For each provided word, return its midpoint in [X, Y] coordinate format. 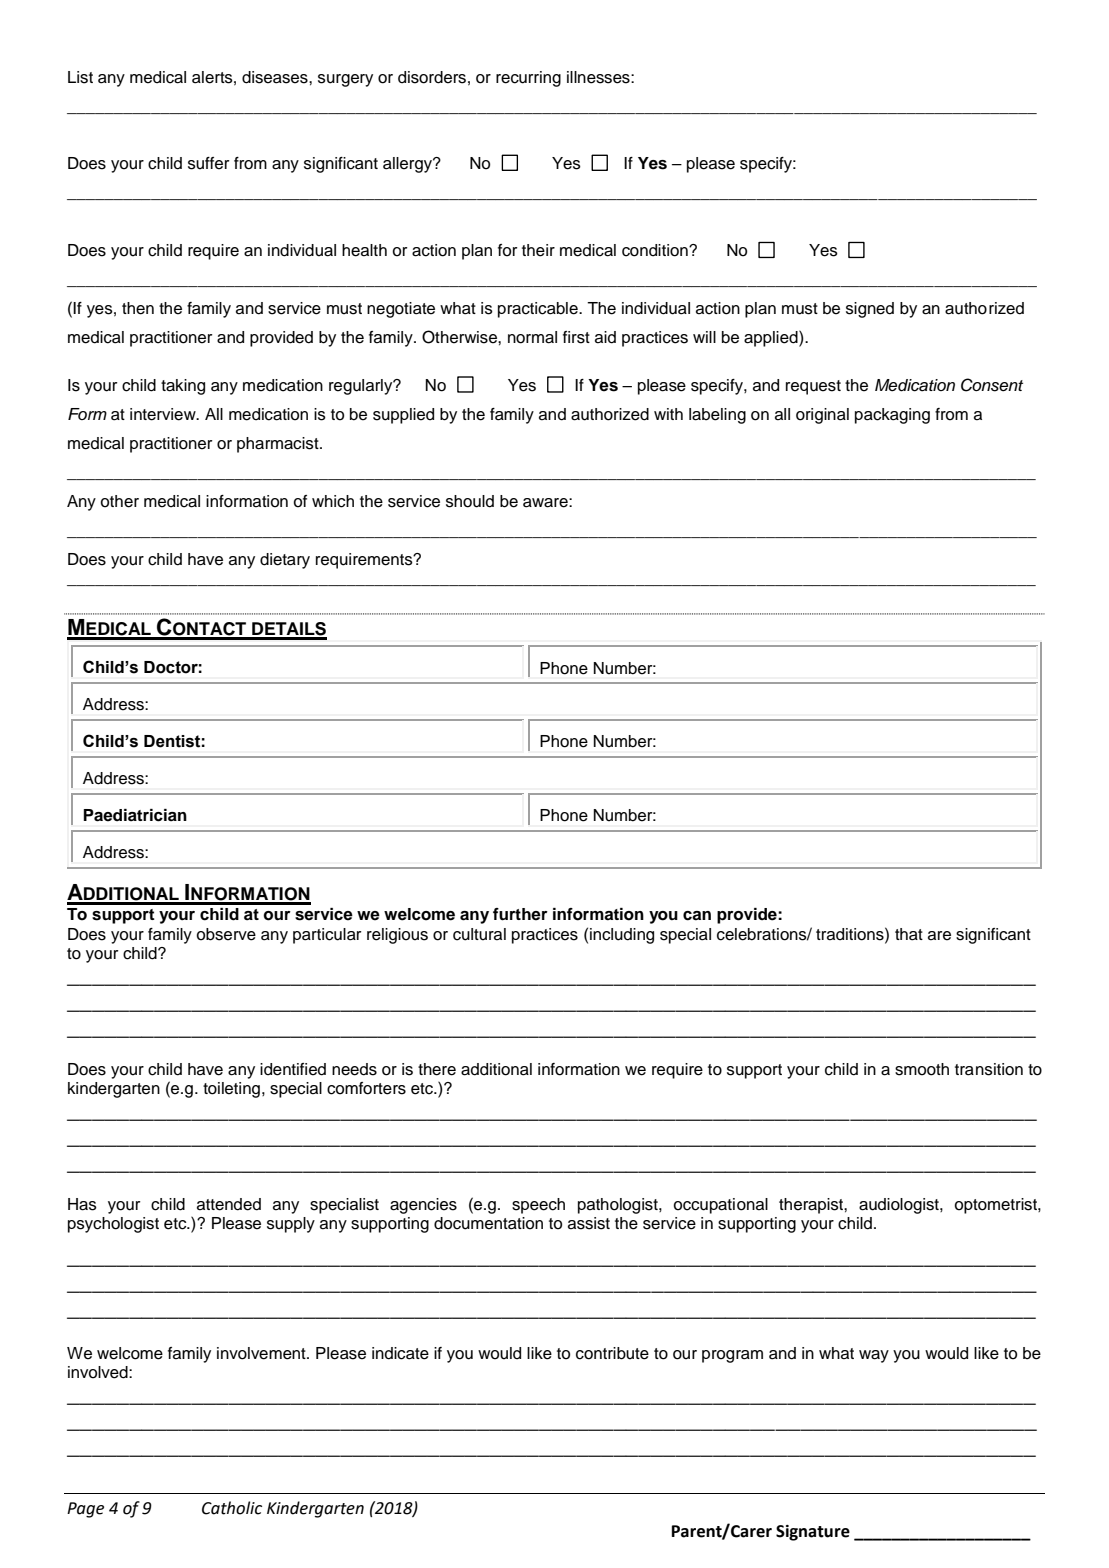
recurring [528, 79]
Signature [813, 1533]
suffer [208, 163]
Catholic [232, 1508]
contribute [612, 1353]
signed [870, 310]
